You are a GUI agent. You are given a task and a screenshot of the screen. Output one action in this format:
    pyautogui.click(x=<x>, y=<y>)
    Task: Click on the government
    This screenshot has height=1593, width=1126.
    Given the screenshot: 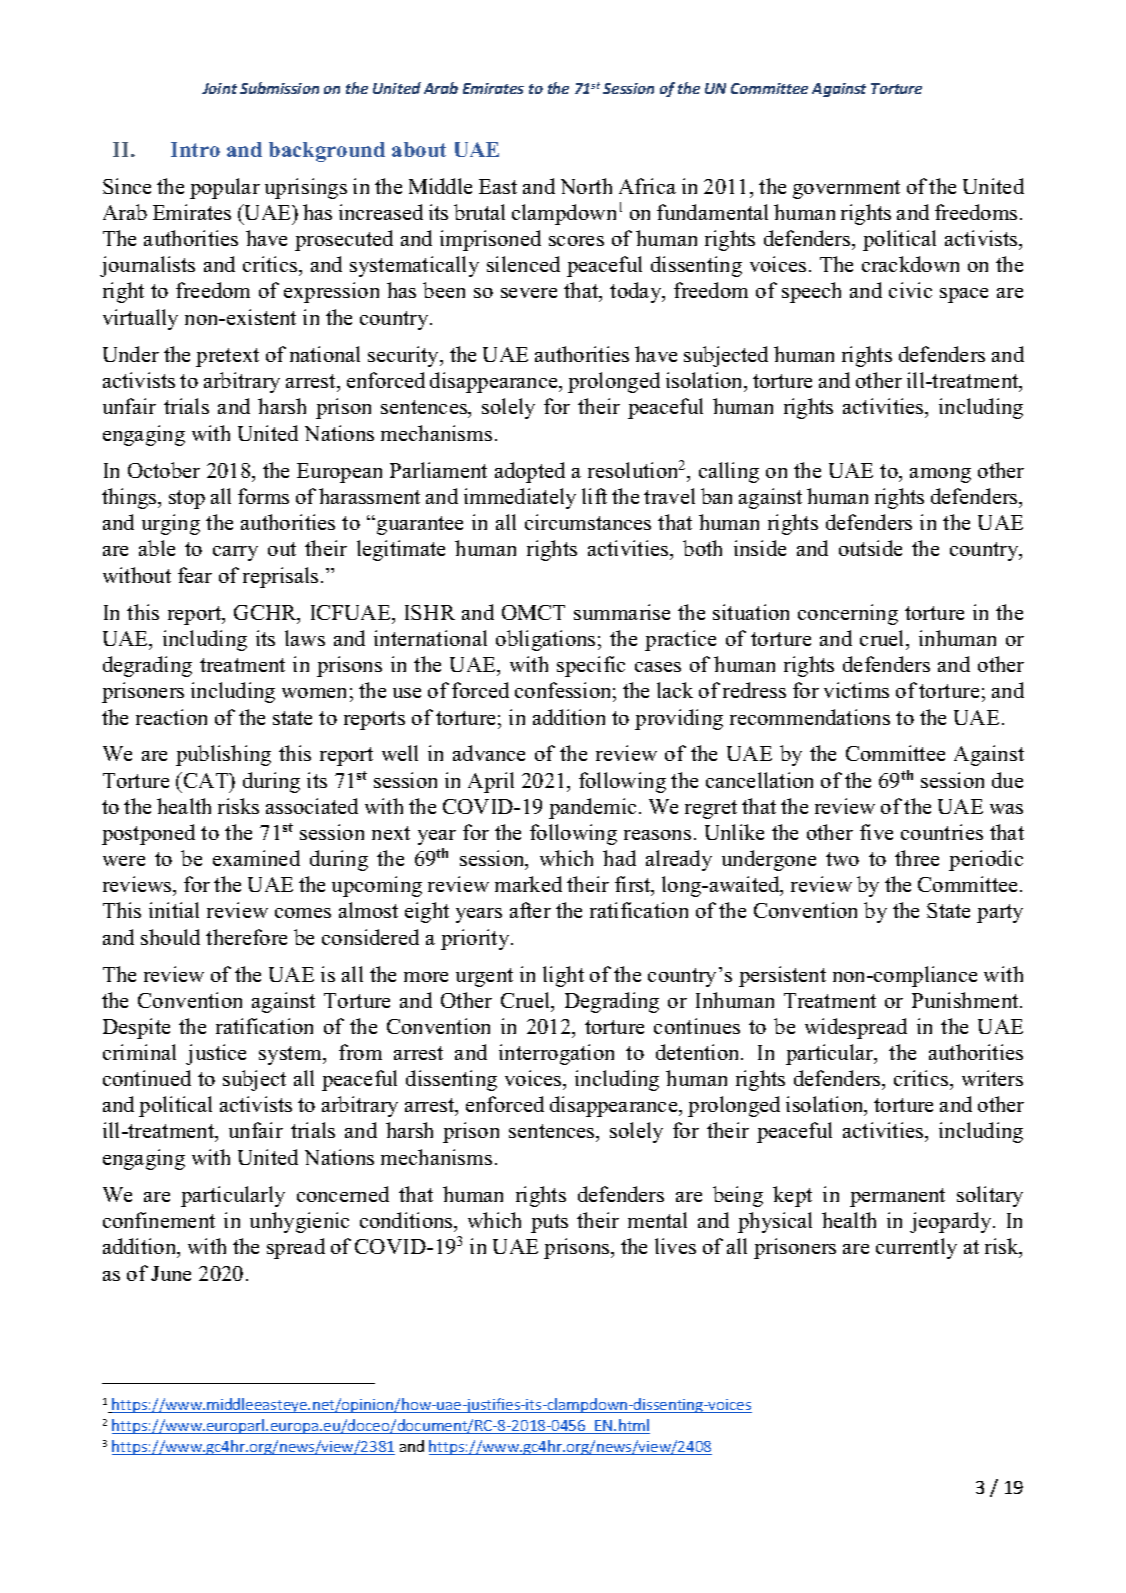 What is the action you would take?
    pyautogui.click(x=846, y=189)
